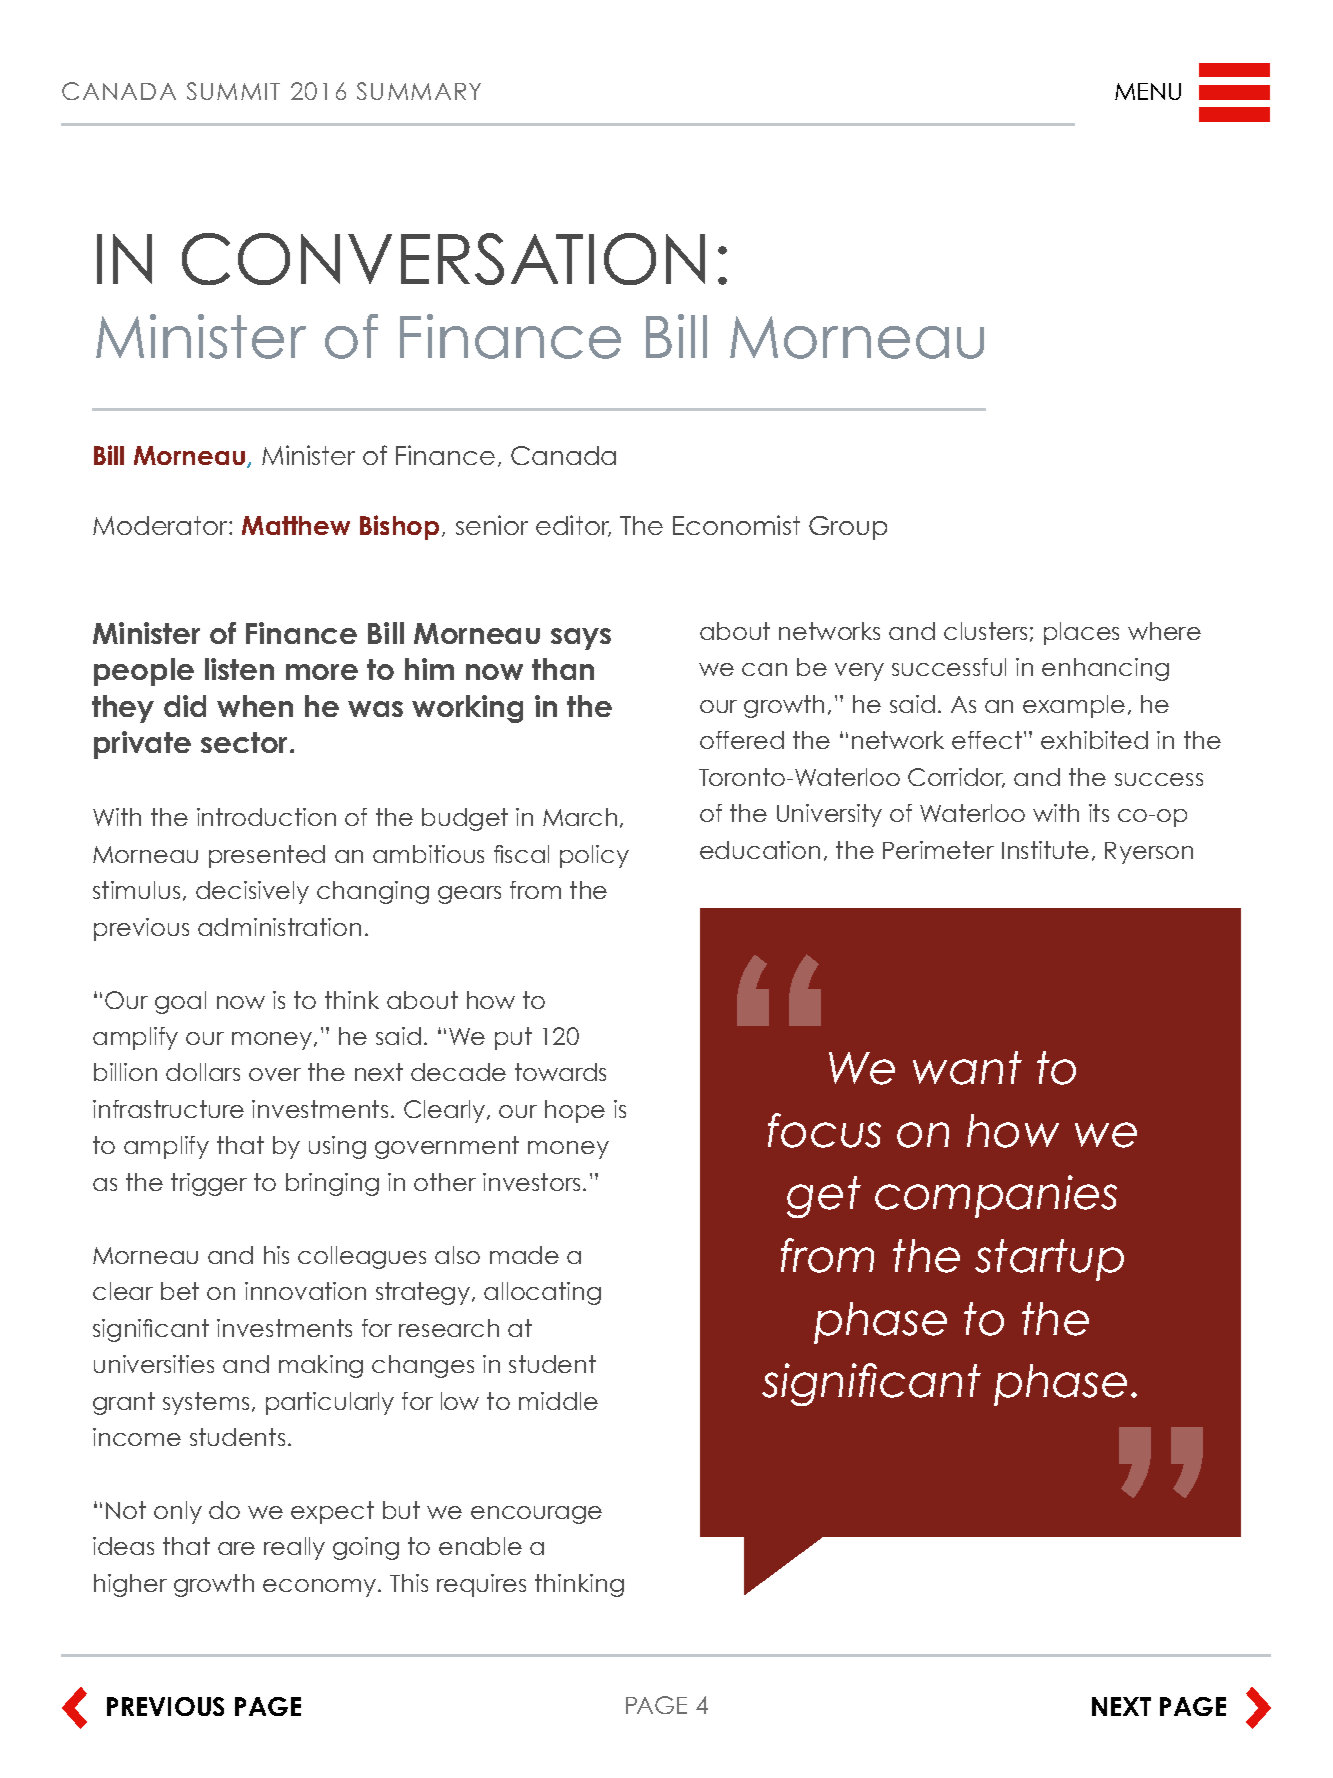  I want to click on Group, so click(848, 528).
